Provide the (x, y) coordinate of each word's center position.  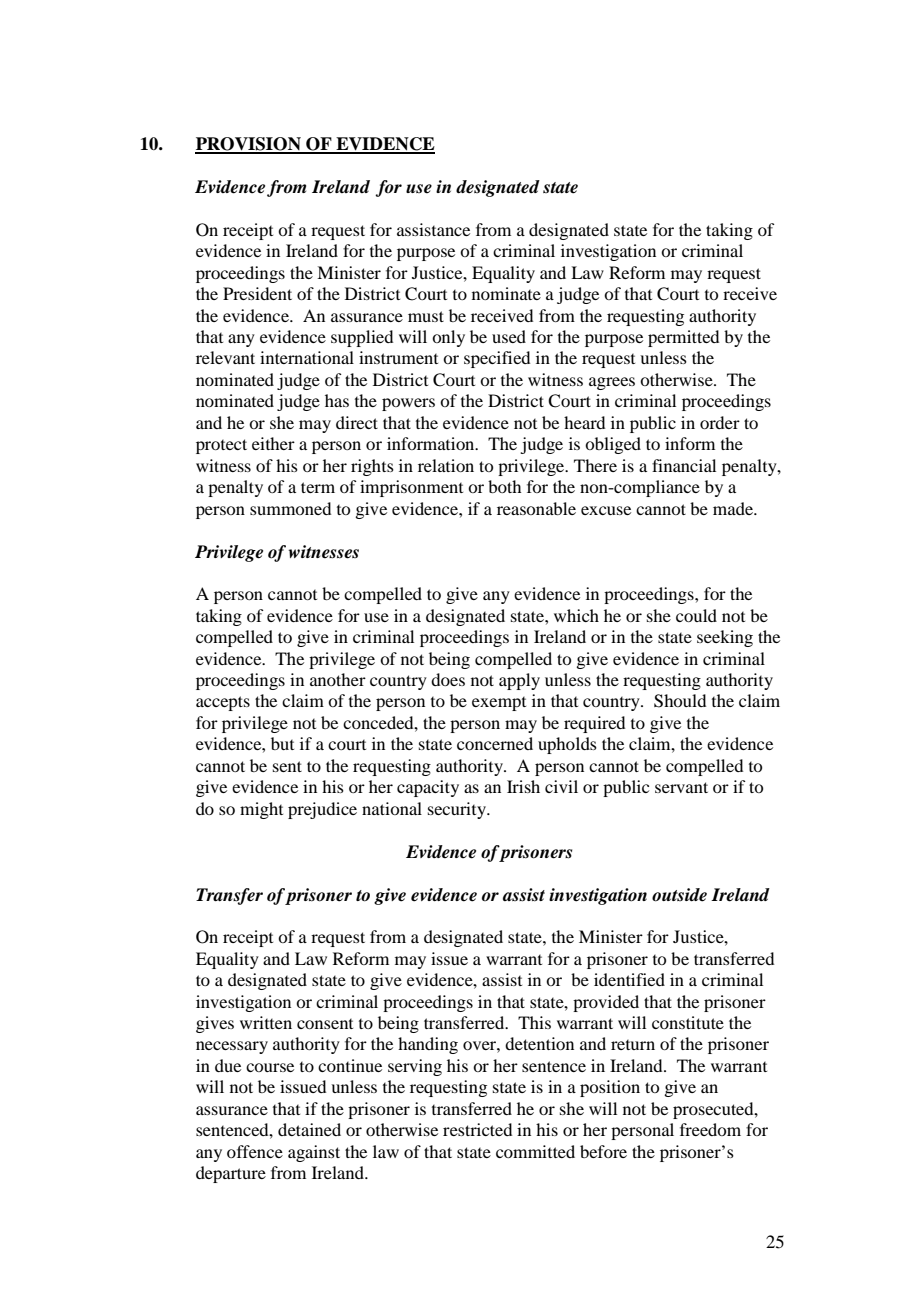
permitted (683, 338)
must (426, 316)
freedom (710, 1129)
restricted (477, 1129)
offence (255, 1151)
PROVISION (249, 145)
